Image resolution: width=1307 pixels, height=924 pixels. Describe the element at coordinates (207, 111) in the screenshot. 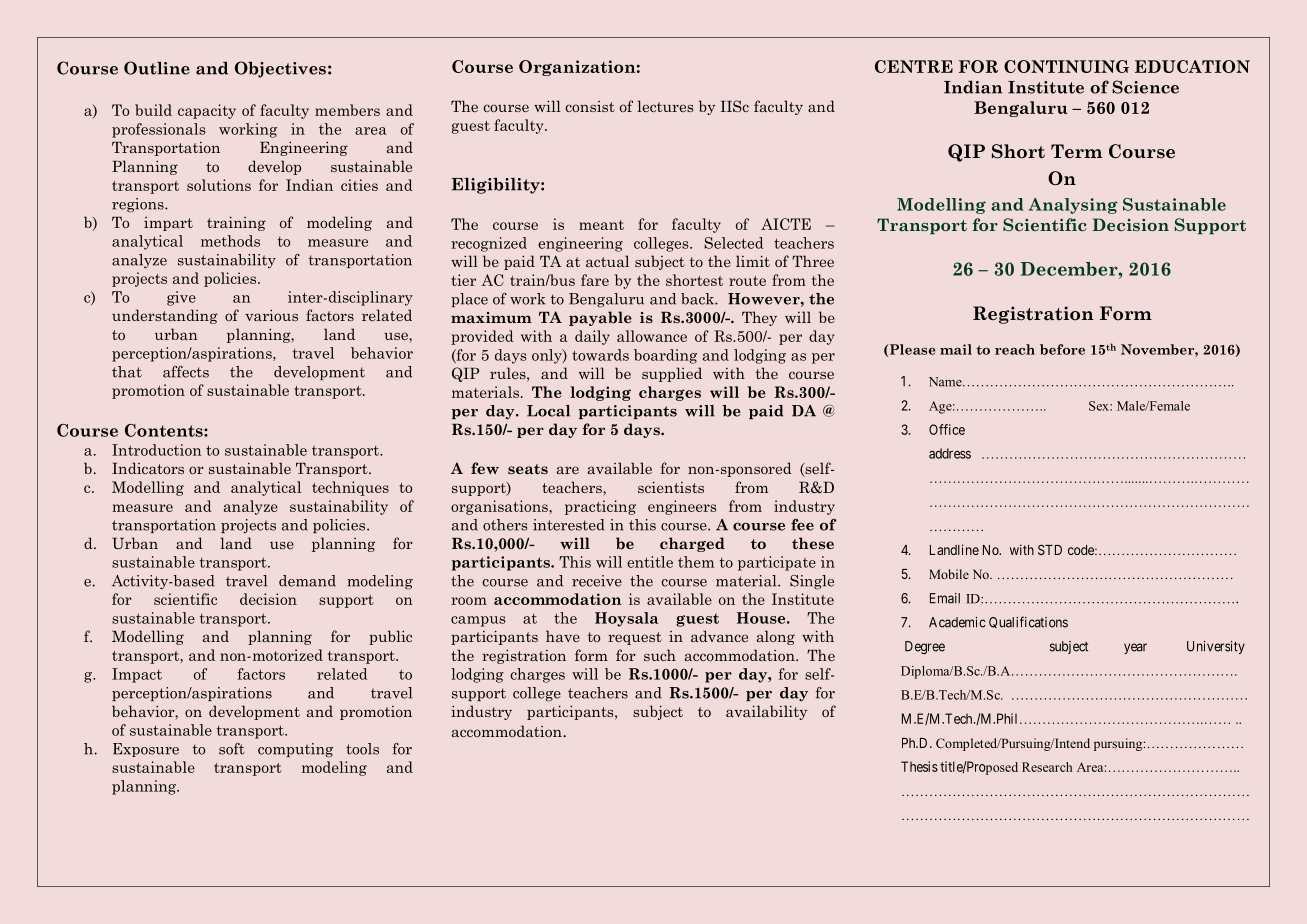

I see `capacity` at that location.
